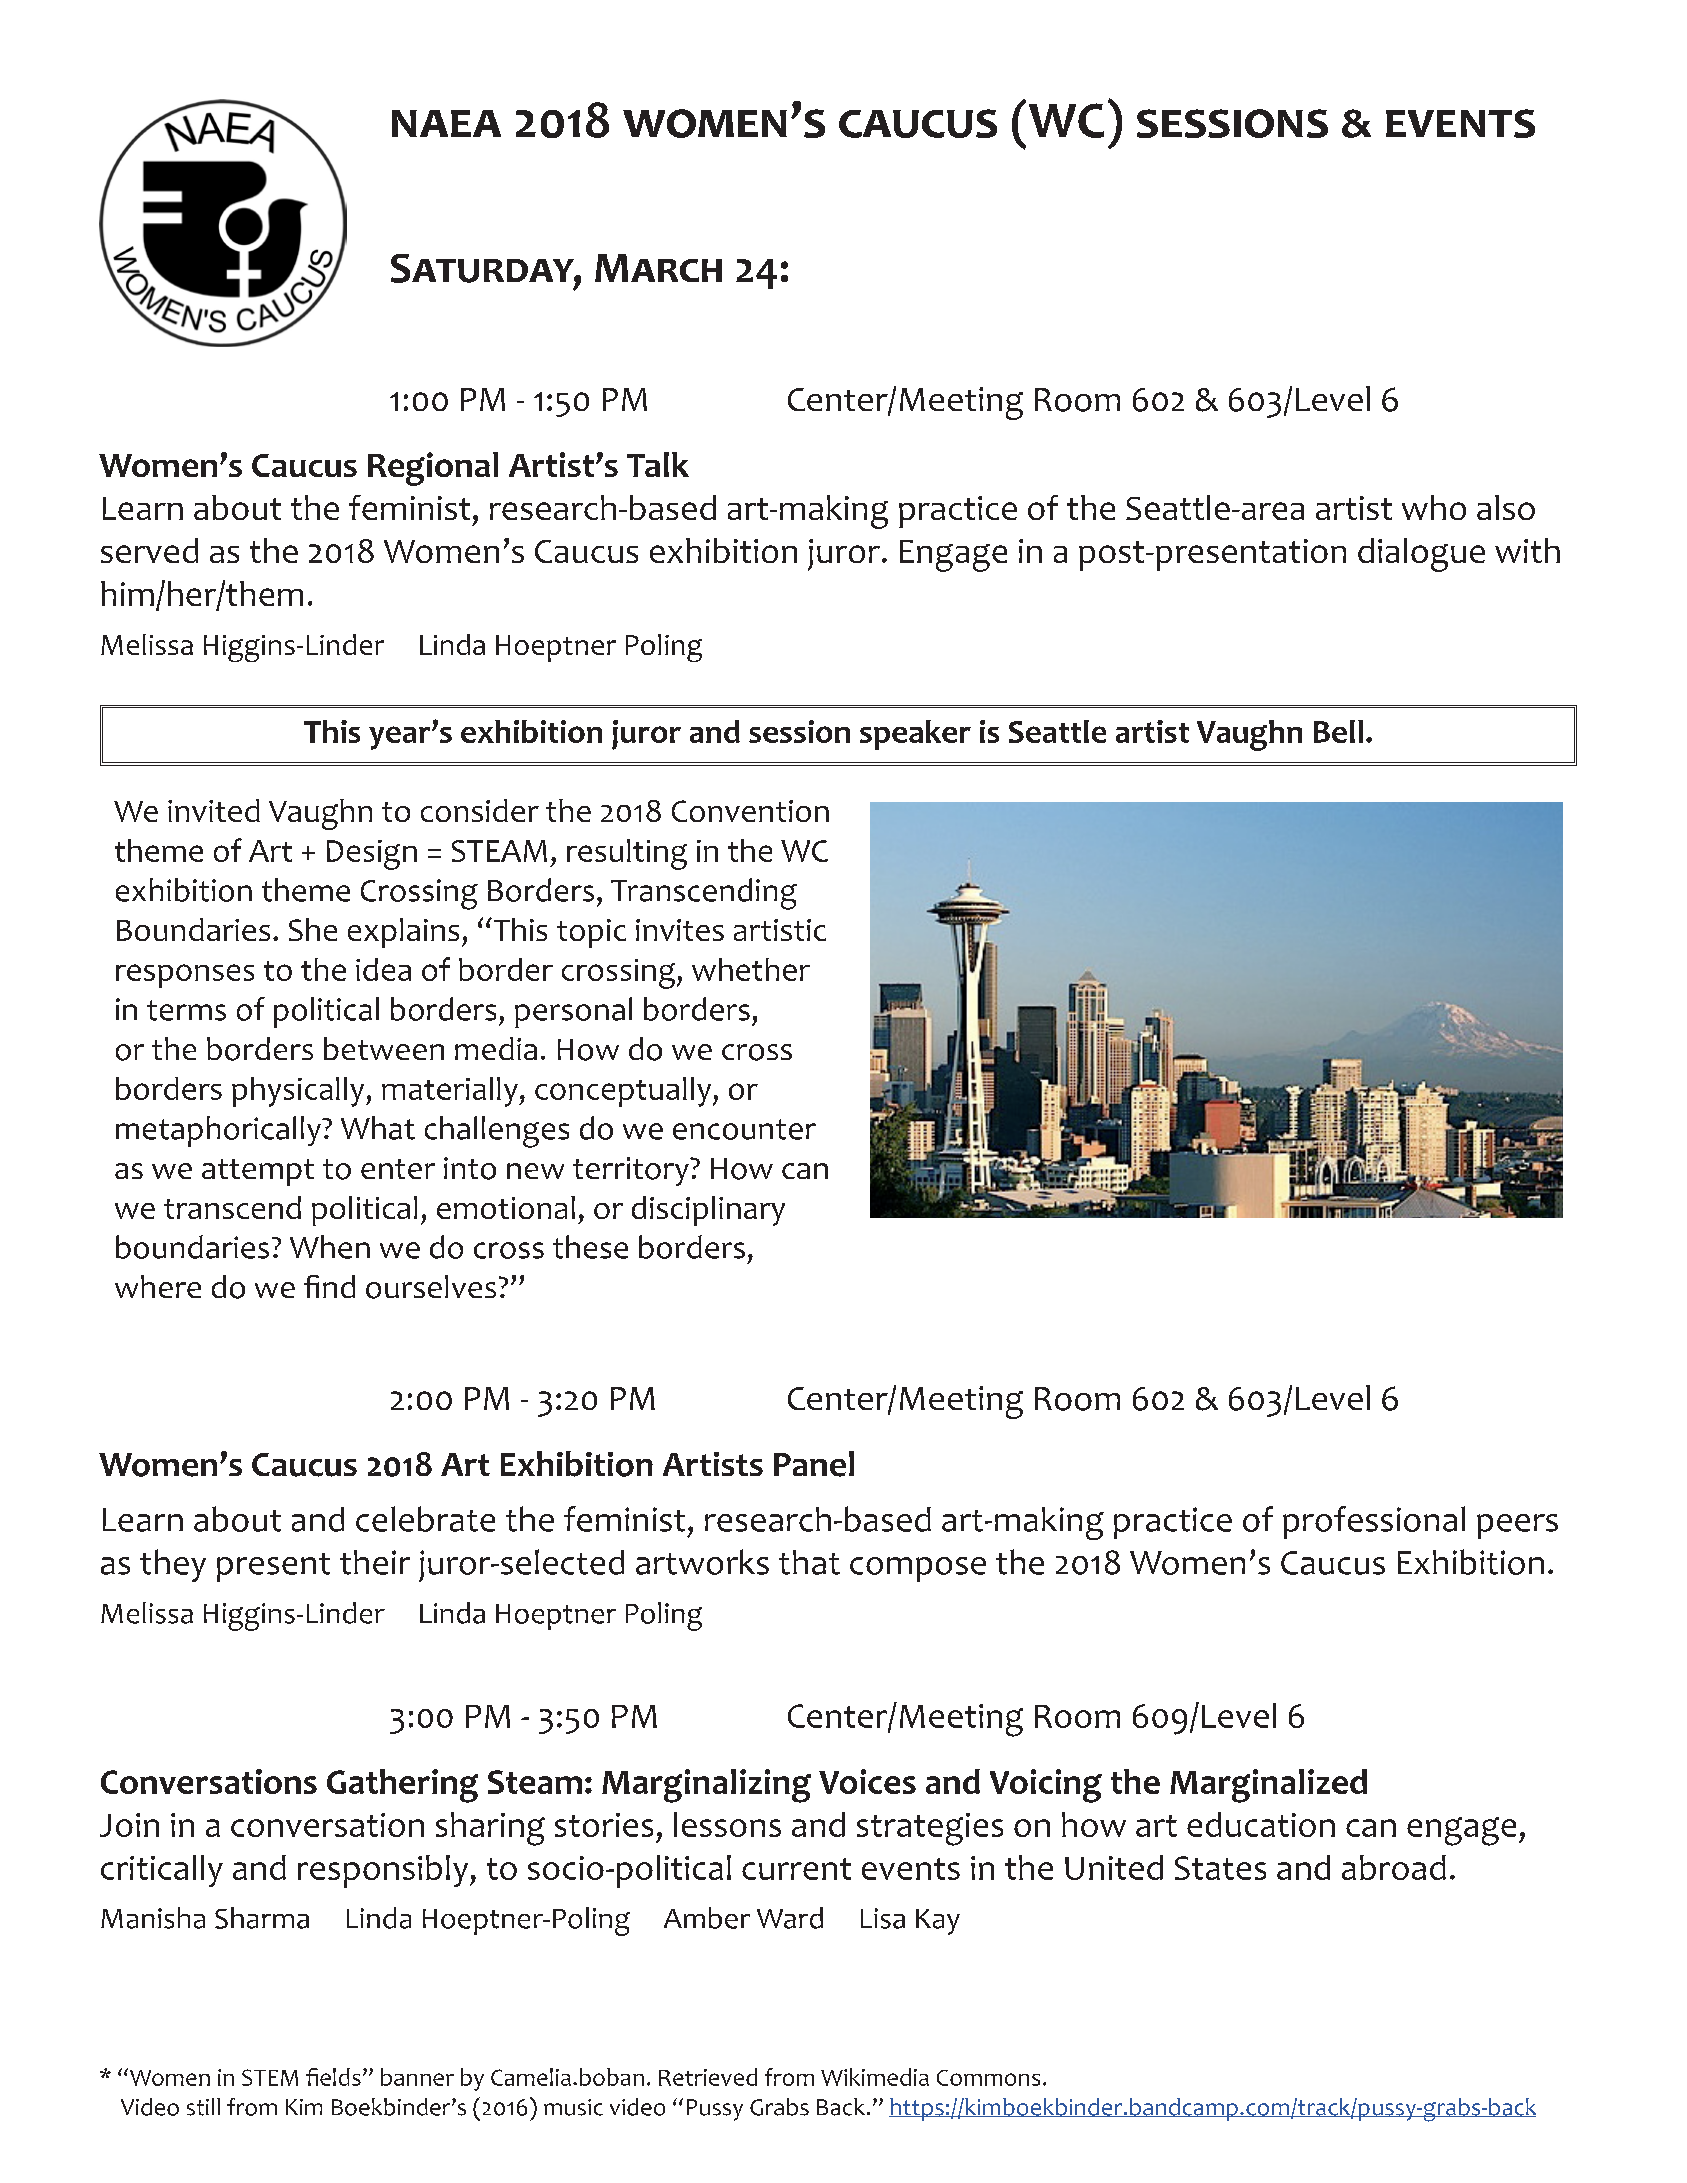 The width and height of the screenshot is (1687, 2183). What do you see at coordinates (915, 735) in the screenshot?
I see `speaker` at bounding box center [915, 735].
